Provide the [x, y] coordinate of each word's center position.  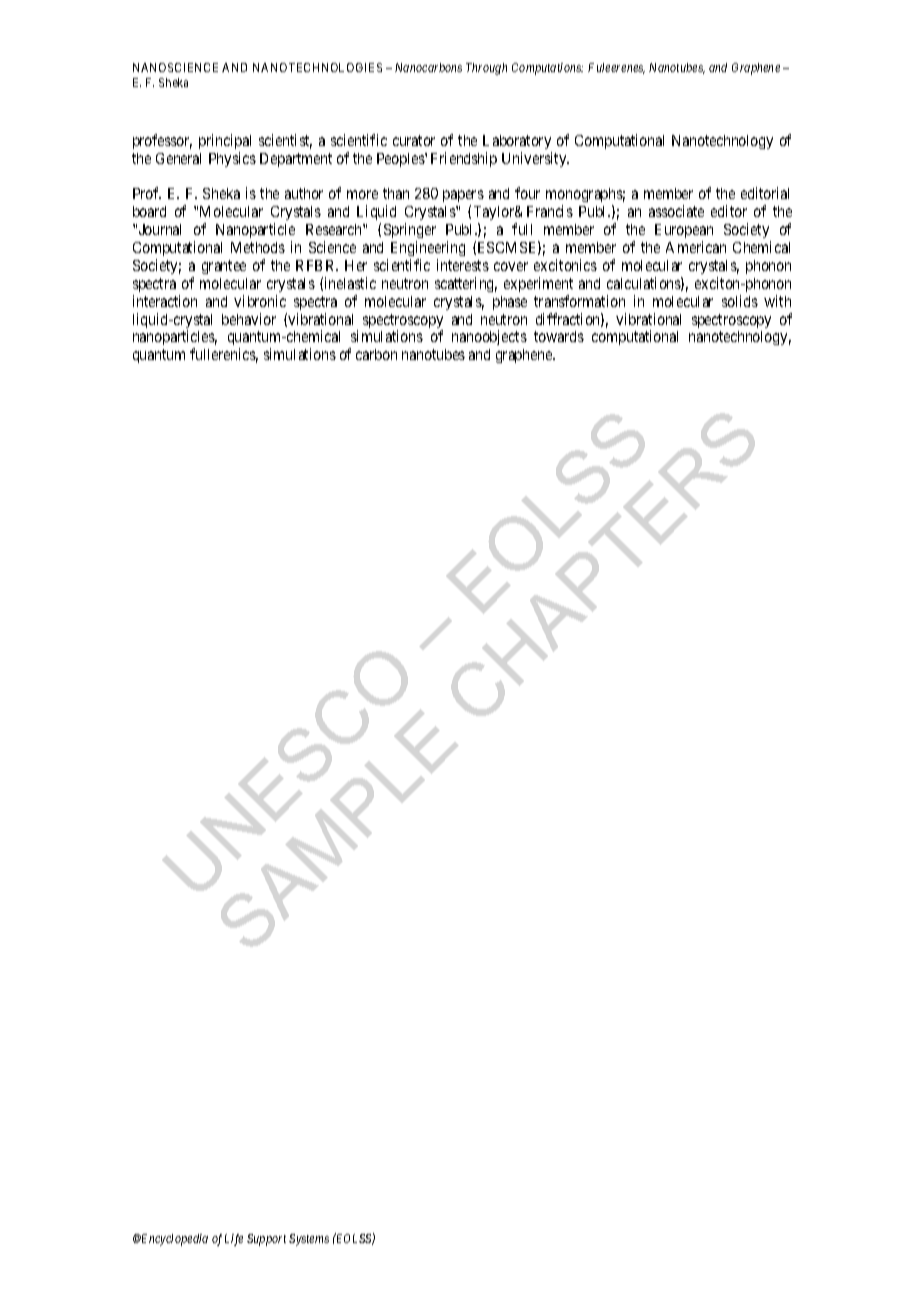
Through [486, 69]
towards [559, 336]
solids [740, 301]
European [684, 233]
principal [225, 141]
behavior [249, 319]
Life [234, 1240]
